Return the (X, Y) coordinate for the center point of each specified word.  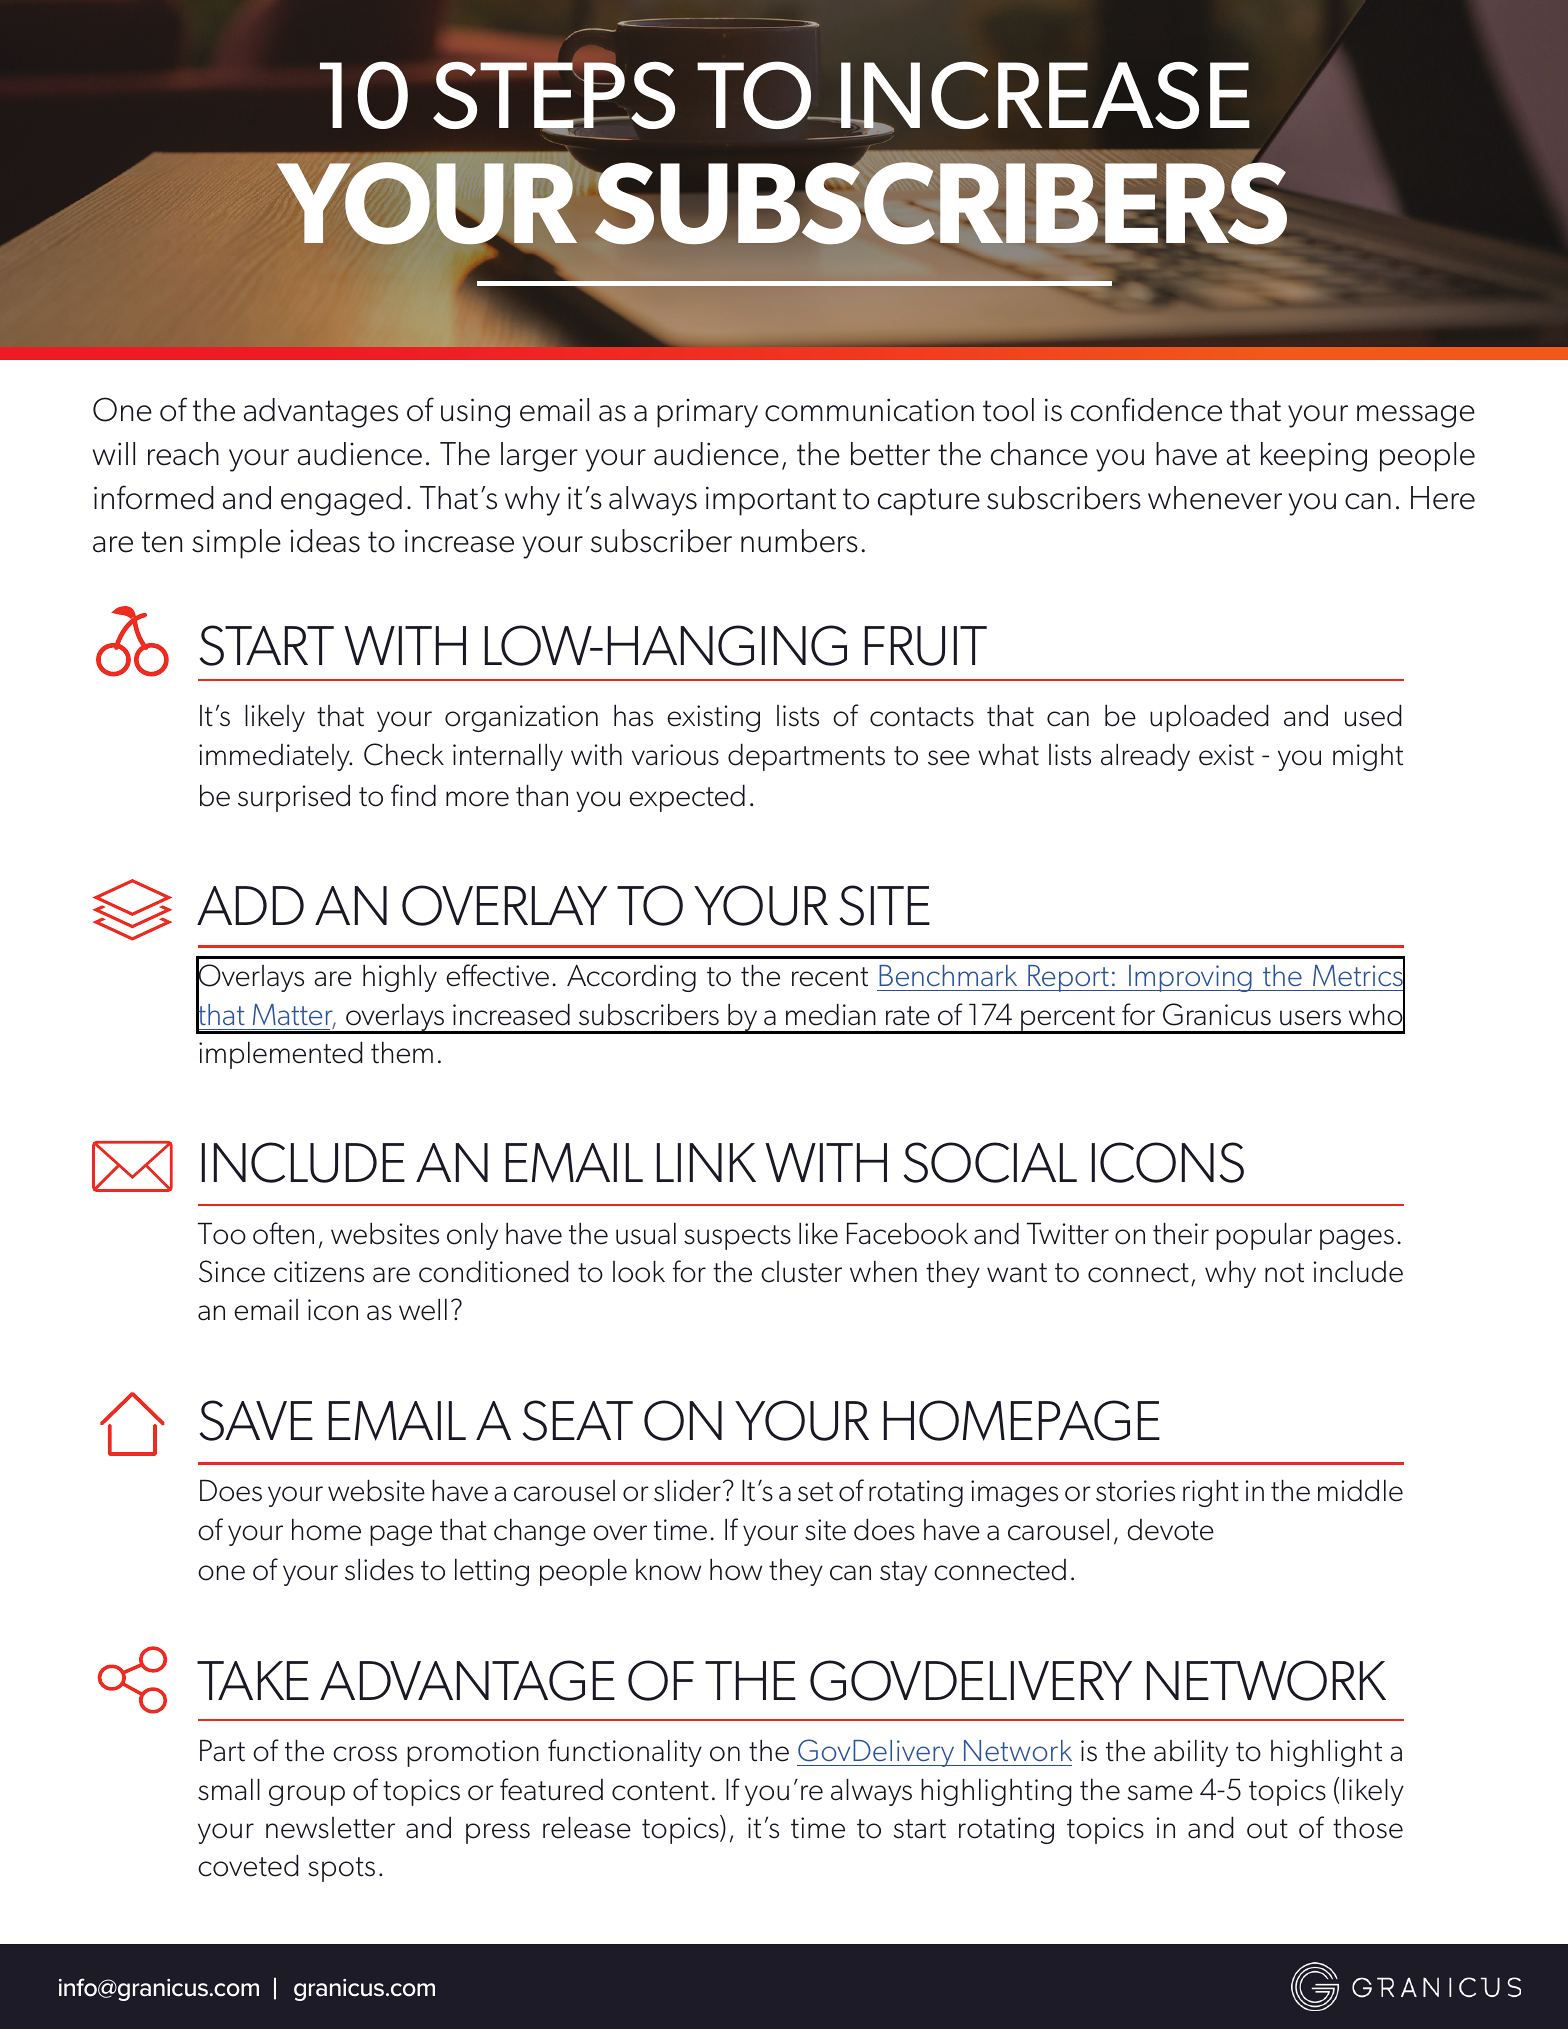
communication (869, 410)
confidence (1146, 409)
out (1267, 1829)
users (1310, 1018)
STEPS (554, 96)
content (660, 1791)
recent (830, 977)
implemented (280, 1055)
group (307, 1795)
